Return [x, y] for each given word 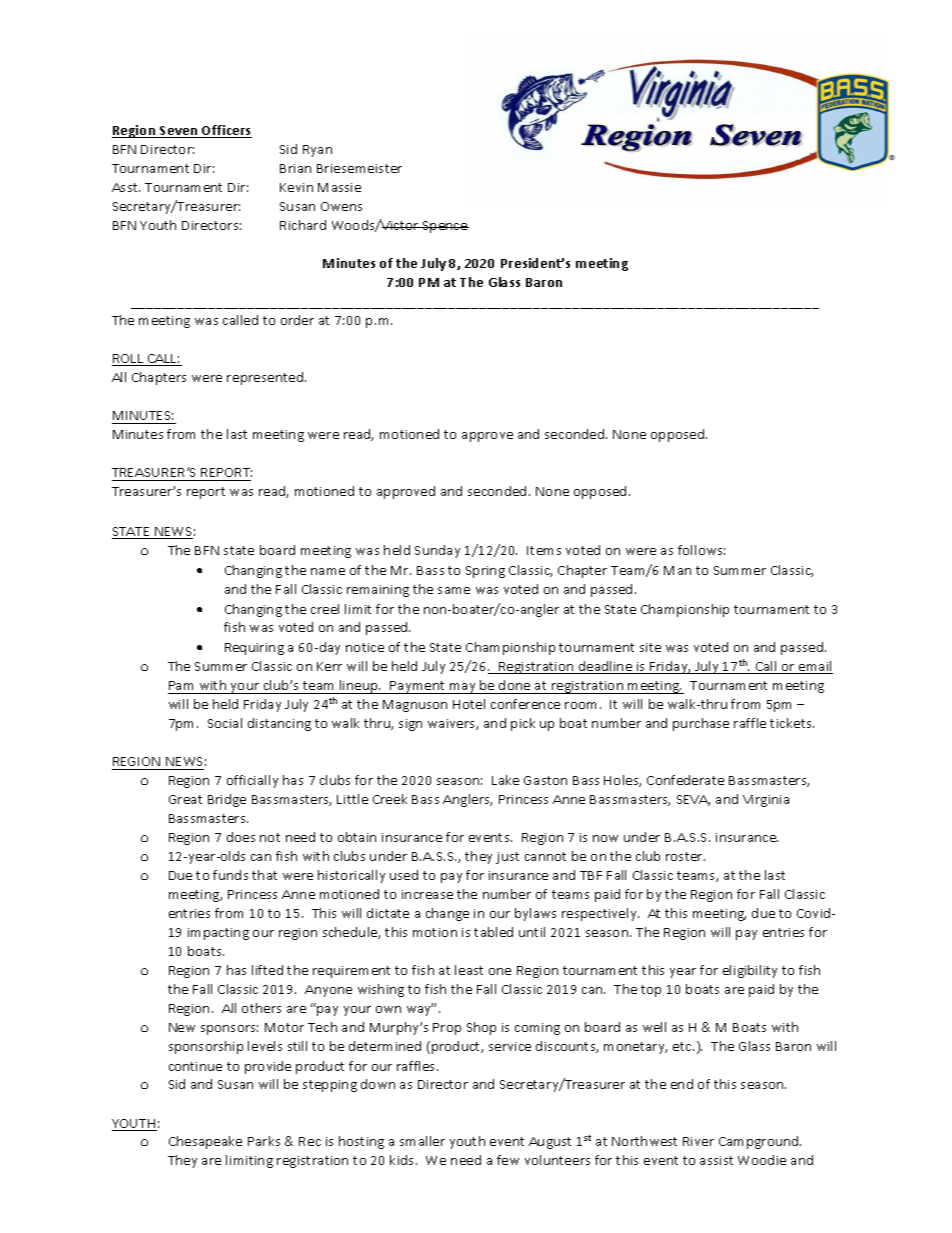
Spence [445, 227]
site [650, 647]
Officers [226, 131]
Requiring [254, 649]
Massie [339, 187]
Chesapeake [205, 1142]
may [463, 688]
